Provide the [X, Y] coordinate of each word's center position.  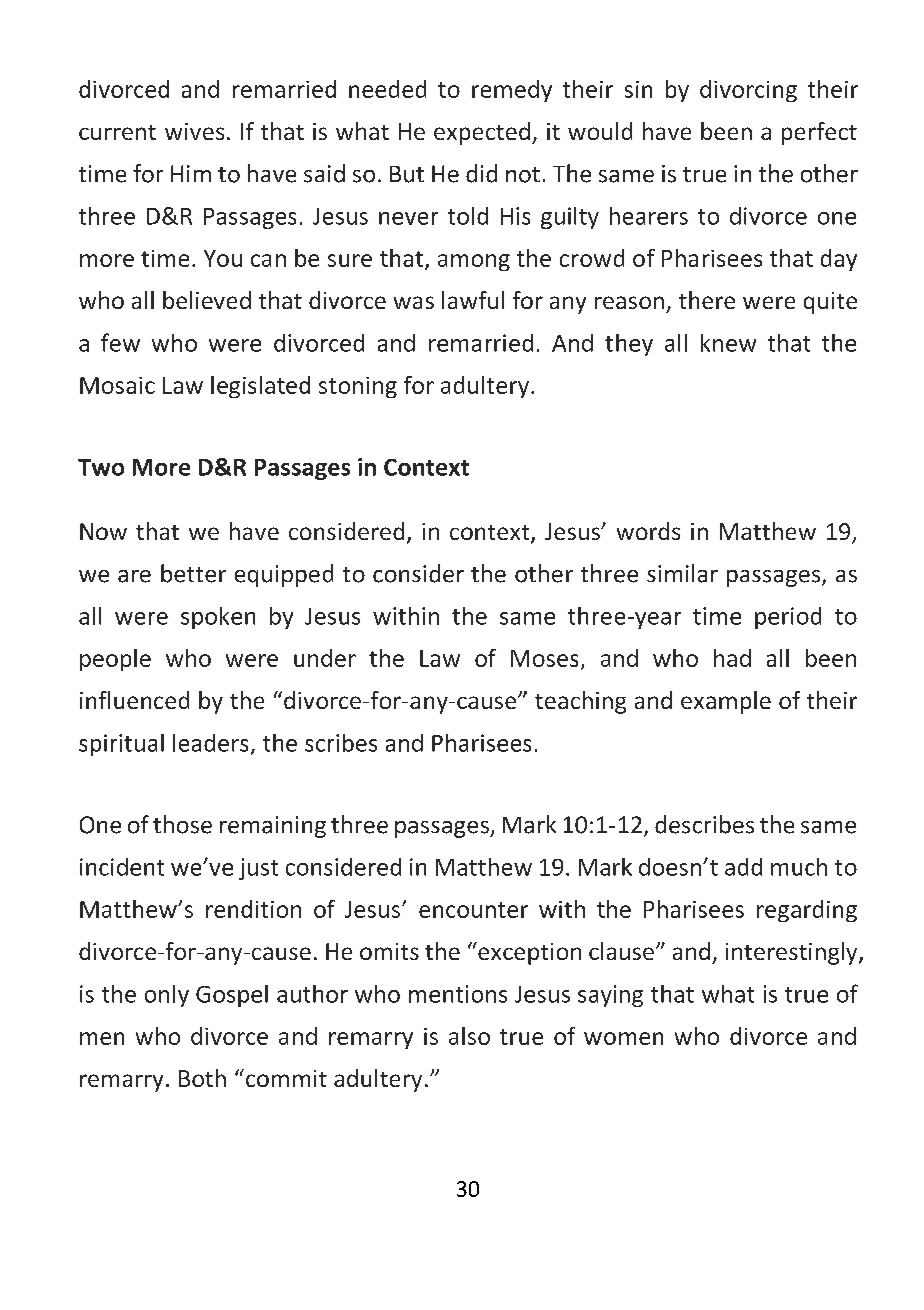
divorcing [748, 91]
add [743, 867]
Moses [544, 658]
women [623, 1038]
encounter [473, 910]
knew [728, 343]
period [788, 618]
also [469, 1036]
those [182, 824]
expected [482, 133]
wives [194, 131]
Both [202, 1078]
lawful [473, 300]
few [120, 342]
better [193, 573]
